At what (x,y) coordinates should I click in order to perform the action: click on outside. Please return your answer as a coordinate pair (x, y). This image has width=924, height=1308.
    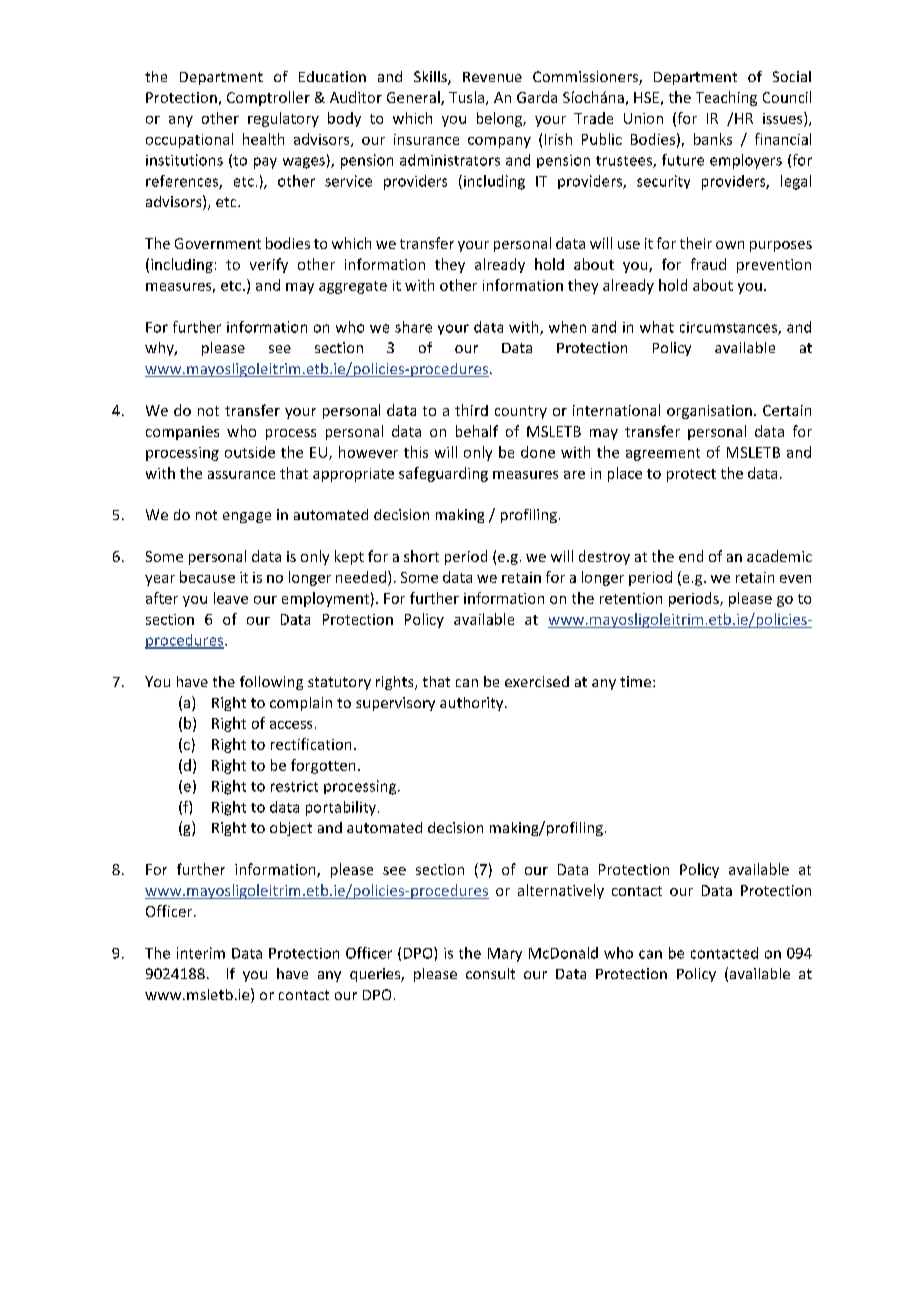
    Looking at the image, I should click on (250, 452).
